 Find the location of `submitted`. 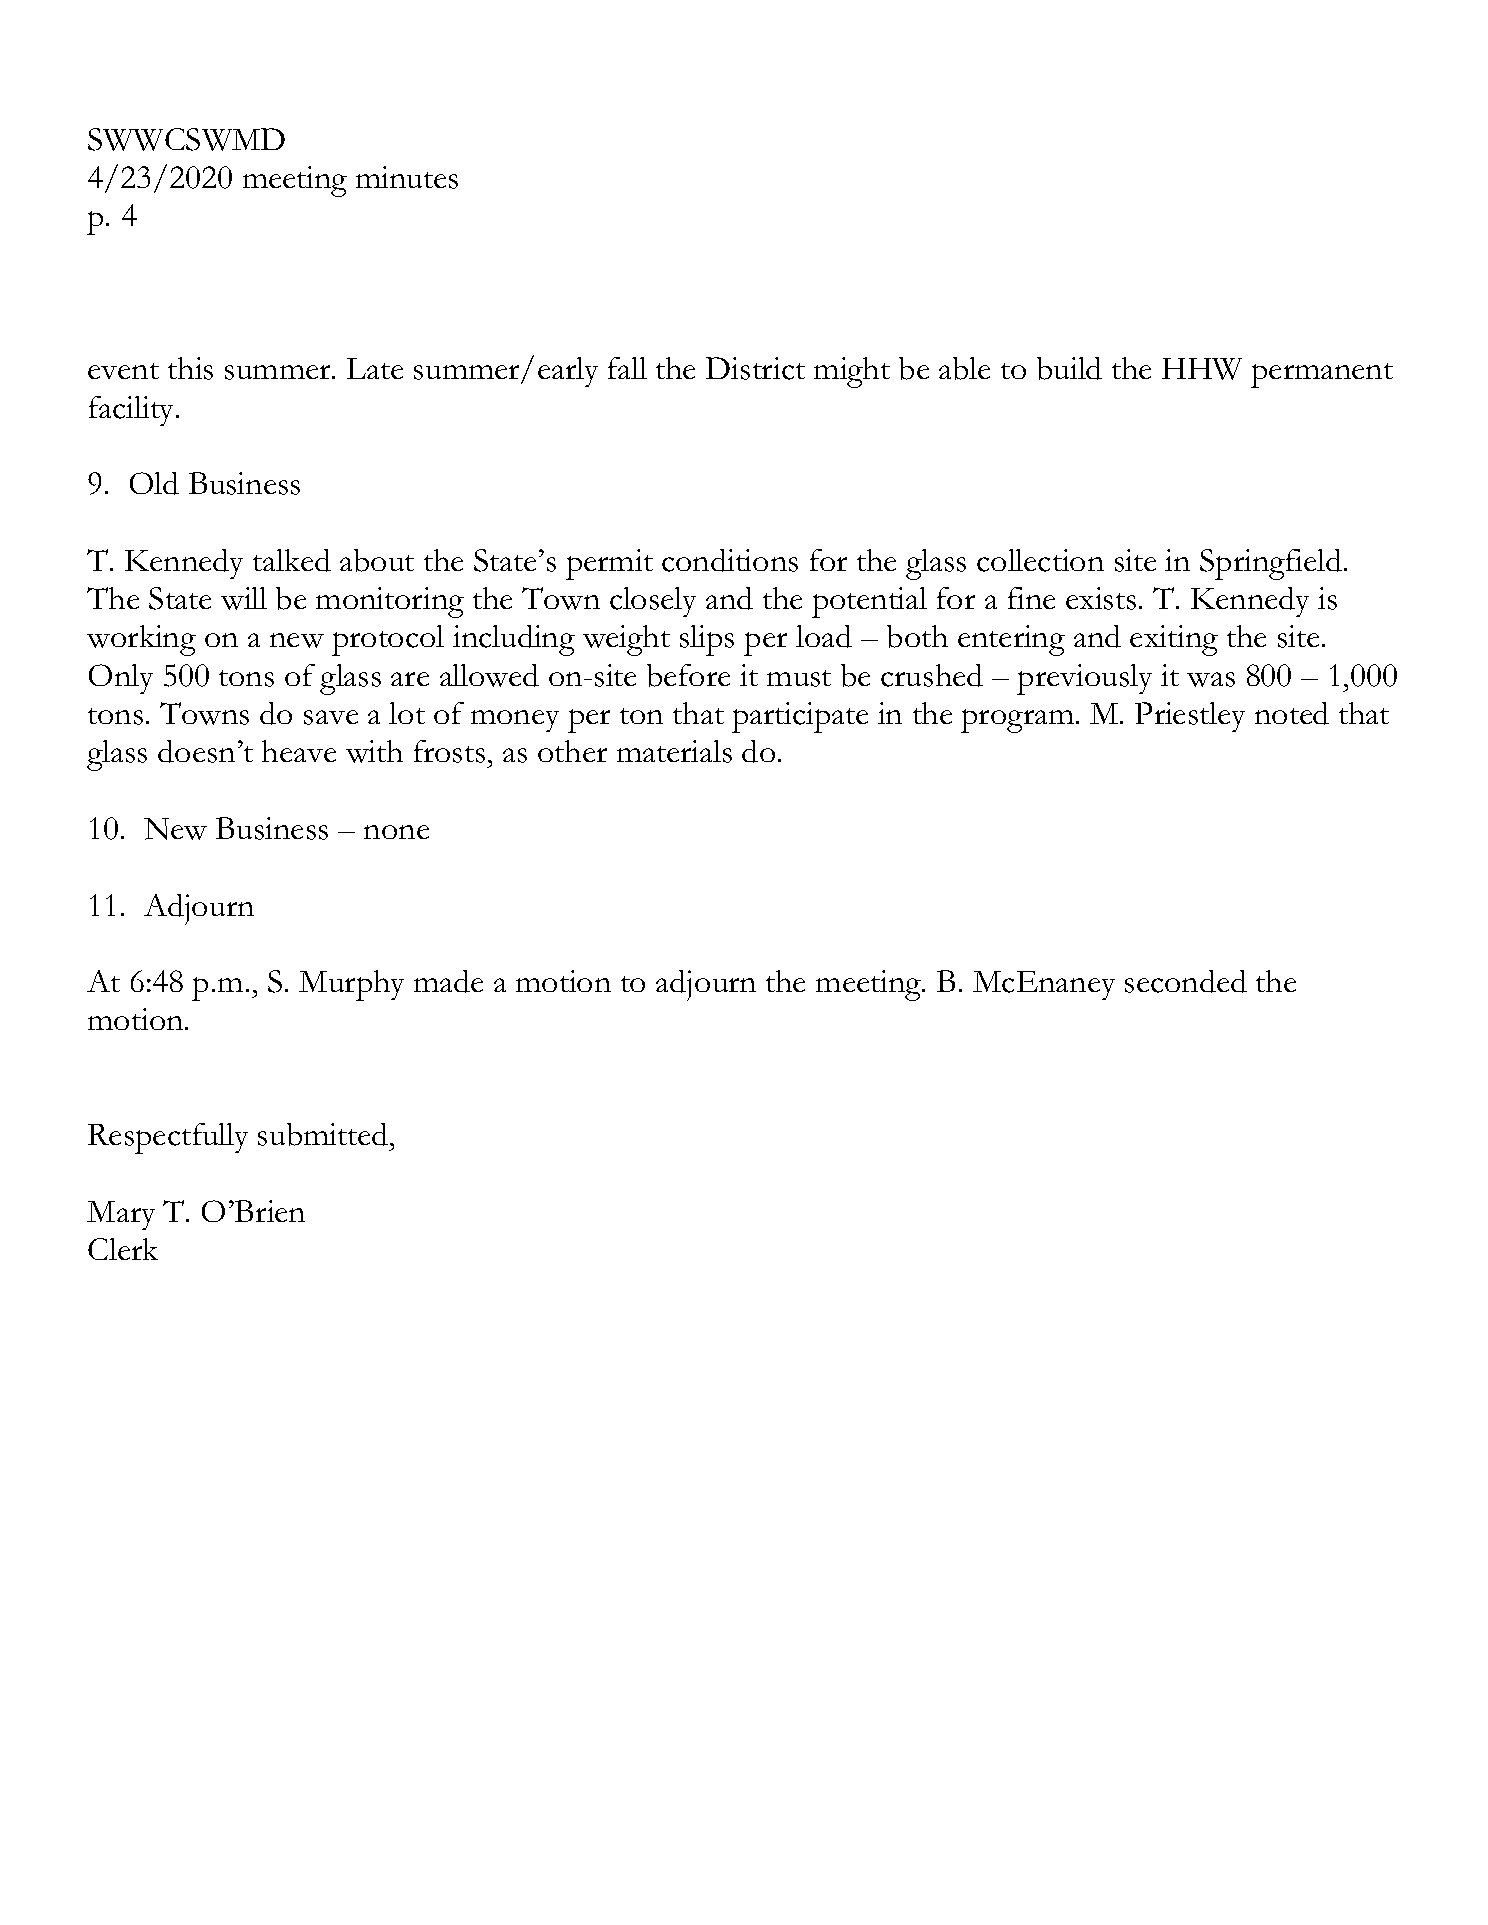

submitted is located at coordinates (323, 1134).
